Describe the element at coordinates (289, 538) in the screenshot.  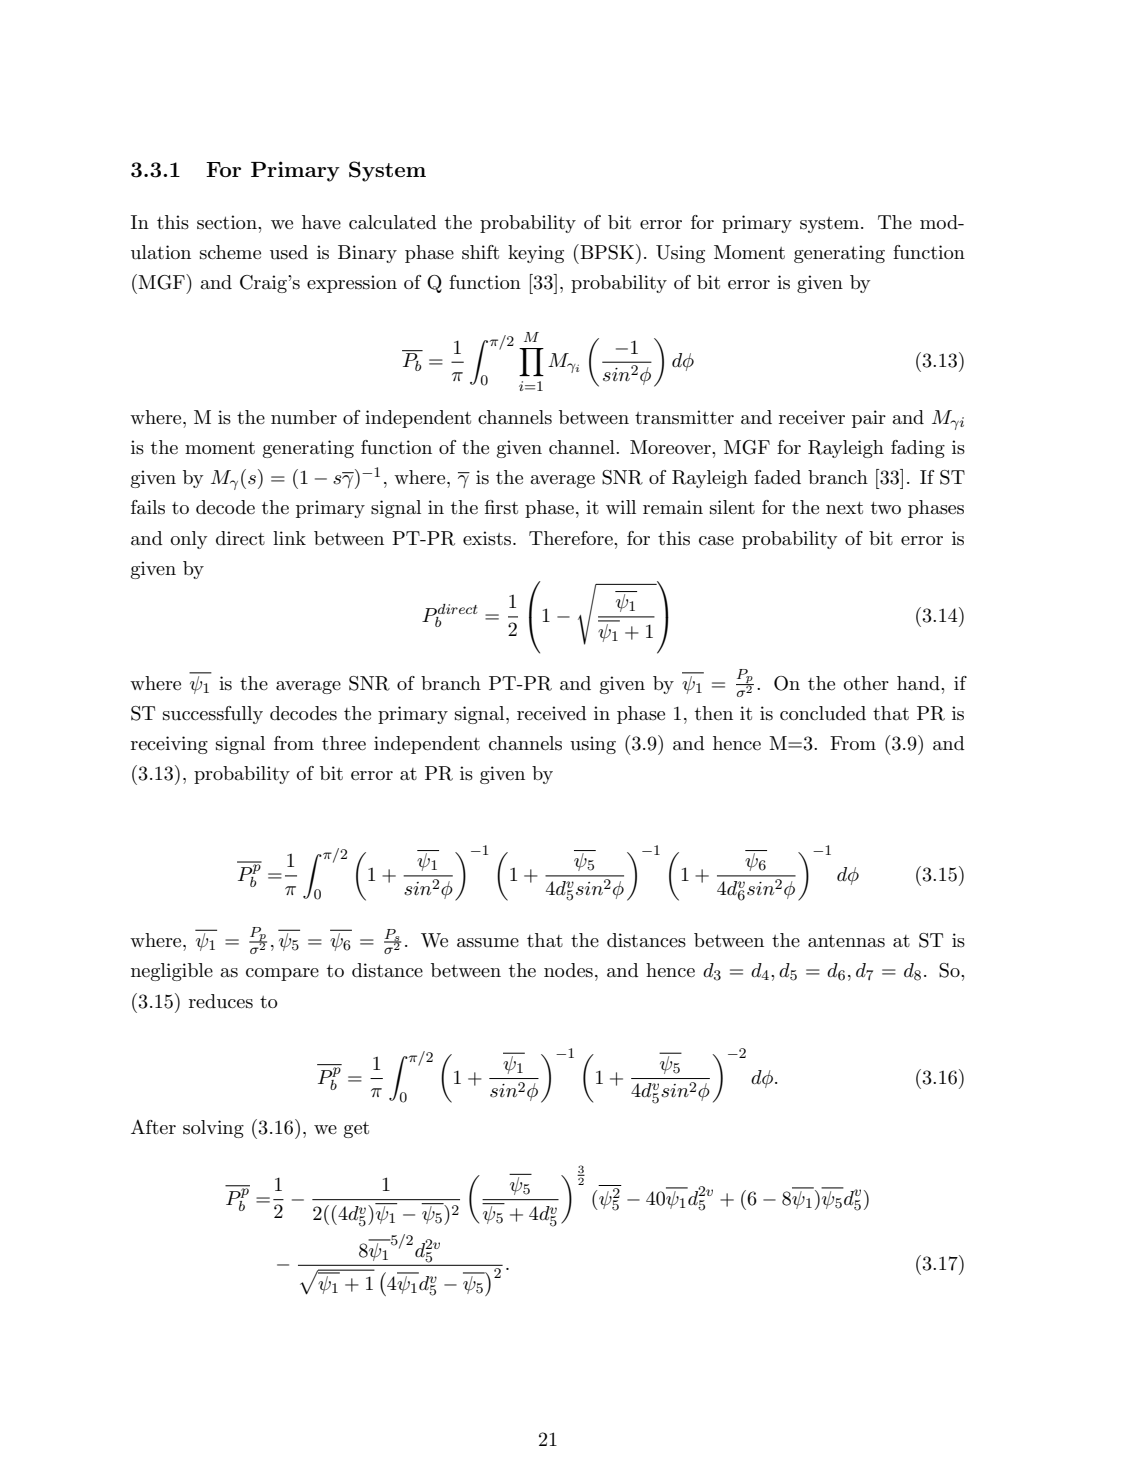
I see `link` at that location.
